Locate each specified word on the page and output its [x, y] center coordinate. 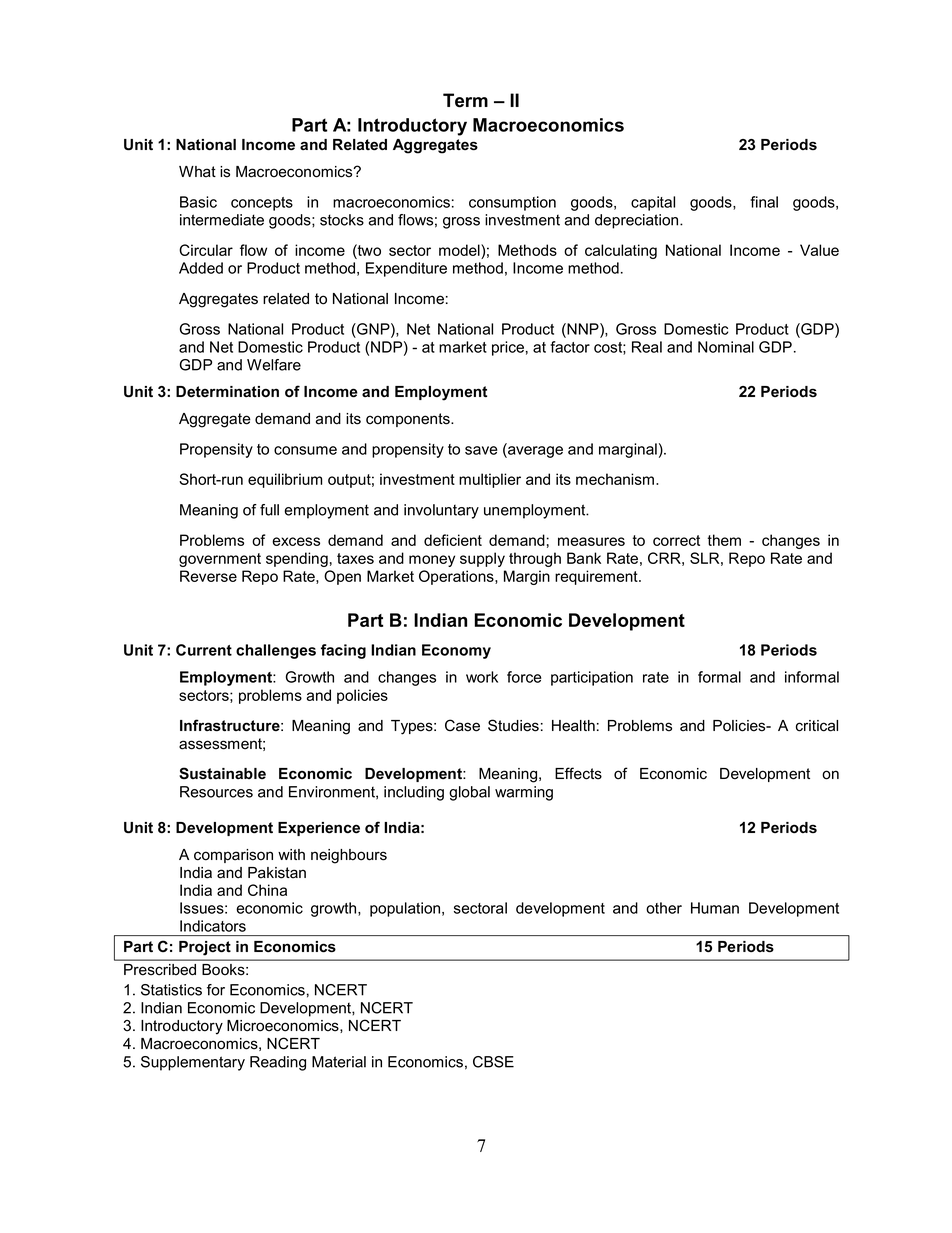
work [482, 677]
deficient [453, 540]
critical [817, 726]
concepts [262, 204]
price [508, 348]
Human [715, 908]
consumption [512, 203]
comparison [233, 856]
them [724, 540]
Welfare [274, 365]
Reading [278, 1063]
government [220, 560]
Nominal [726, 347]
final [764, 202]
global [469, 793]
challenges [276, 651]
